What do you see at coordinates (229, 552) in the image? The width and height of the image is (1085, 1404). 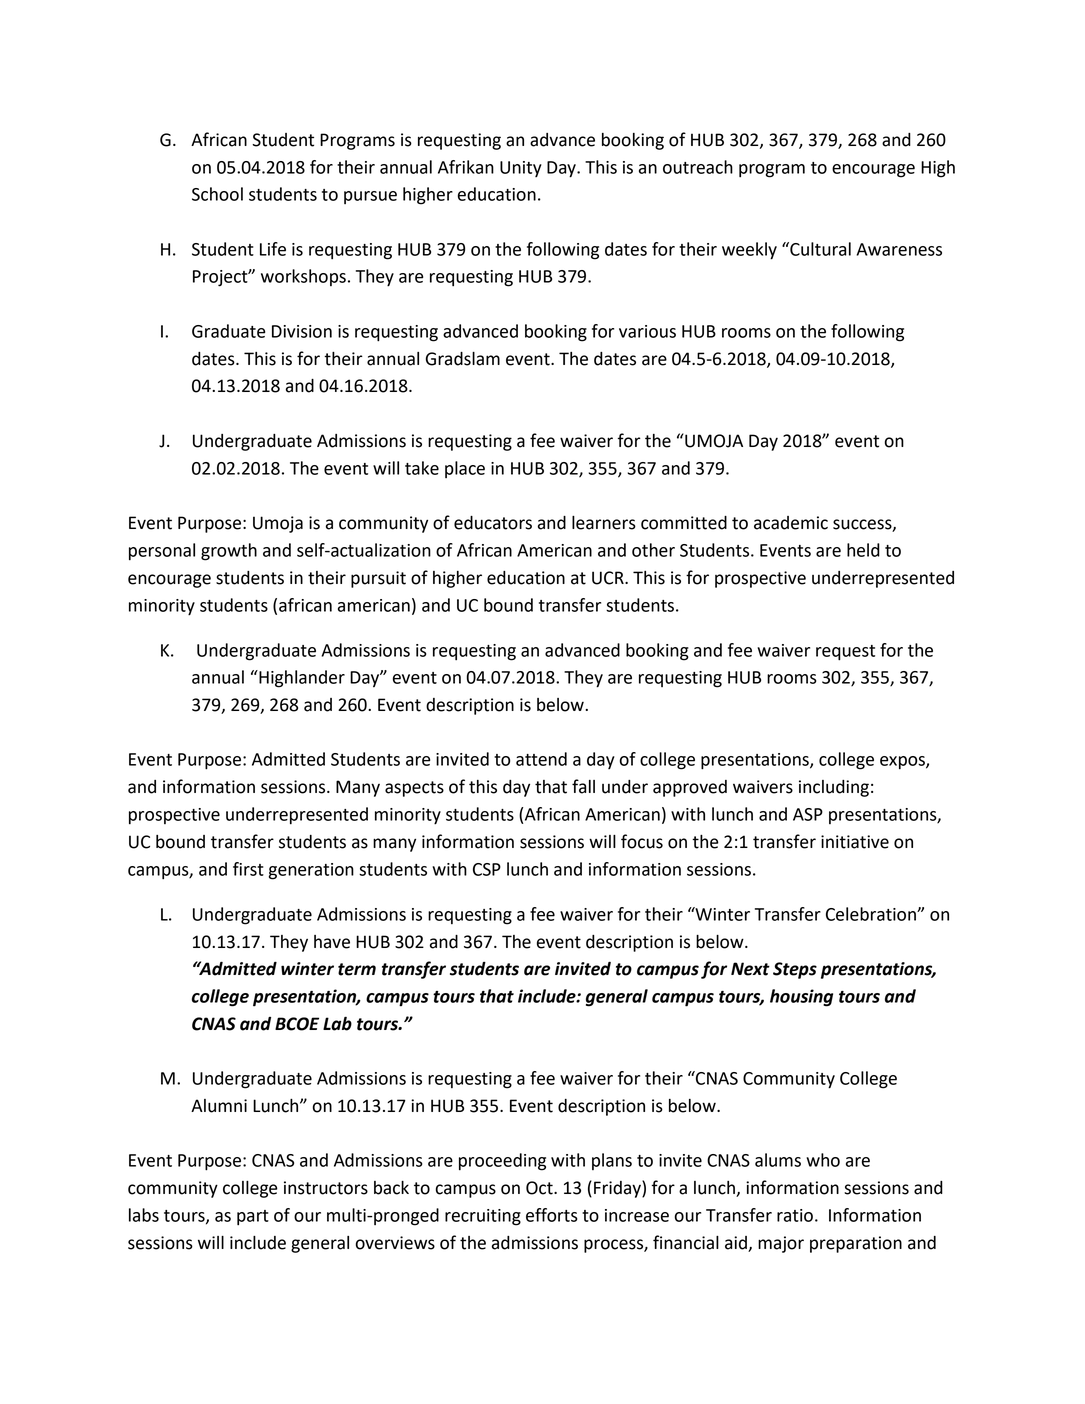 I see `growth` at bounding box center [229, 552].
